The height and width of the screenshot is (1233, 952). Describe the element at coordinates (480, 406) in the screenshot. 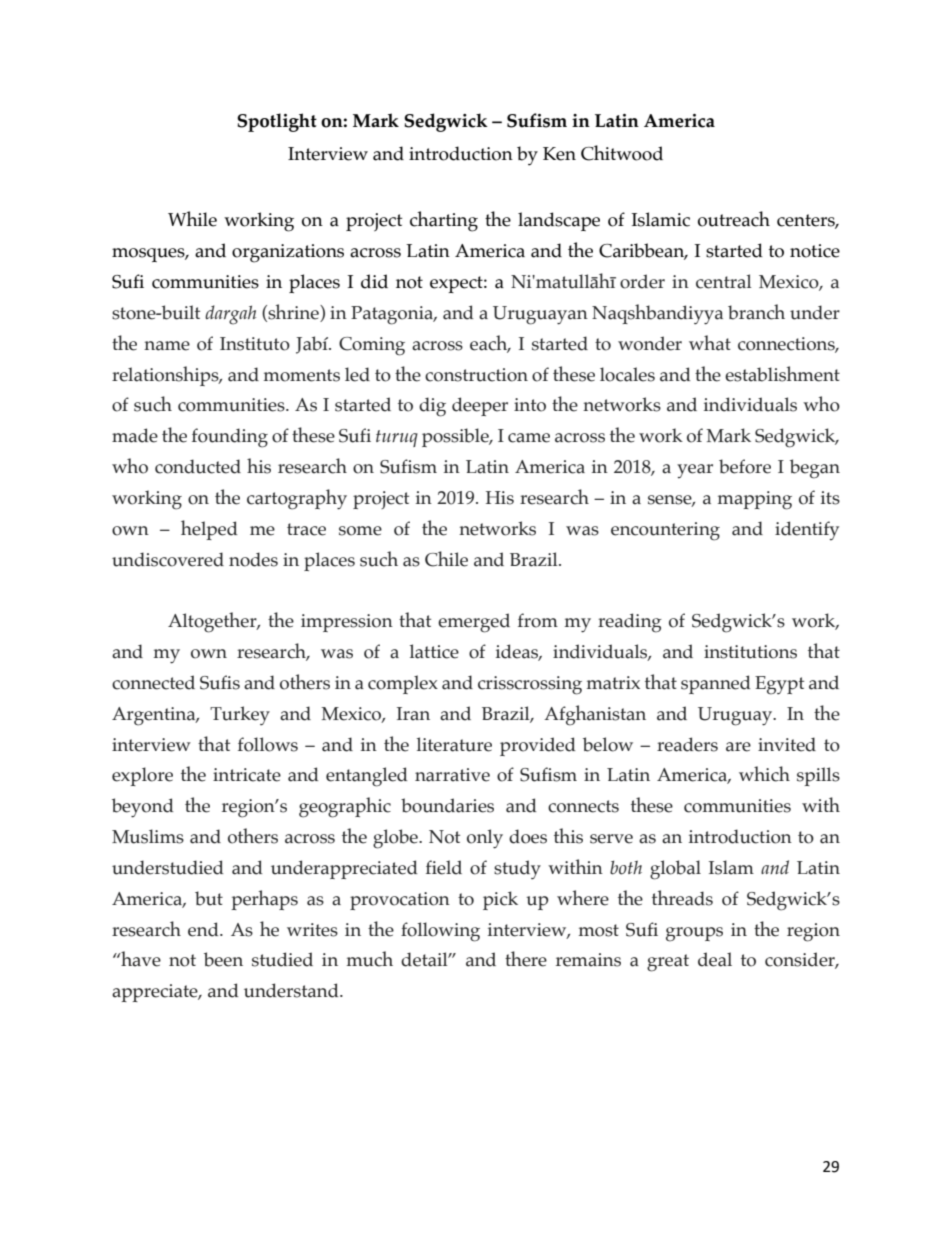

I see `deeper` at that location.
